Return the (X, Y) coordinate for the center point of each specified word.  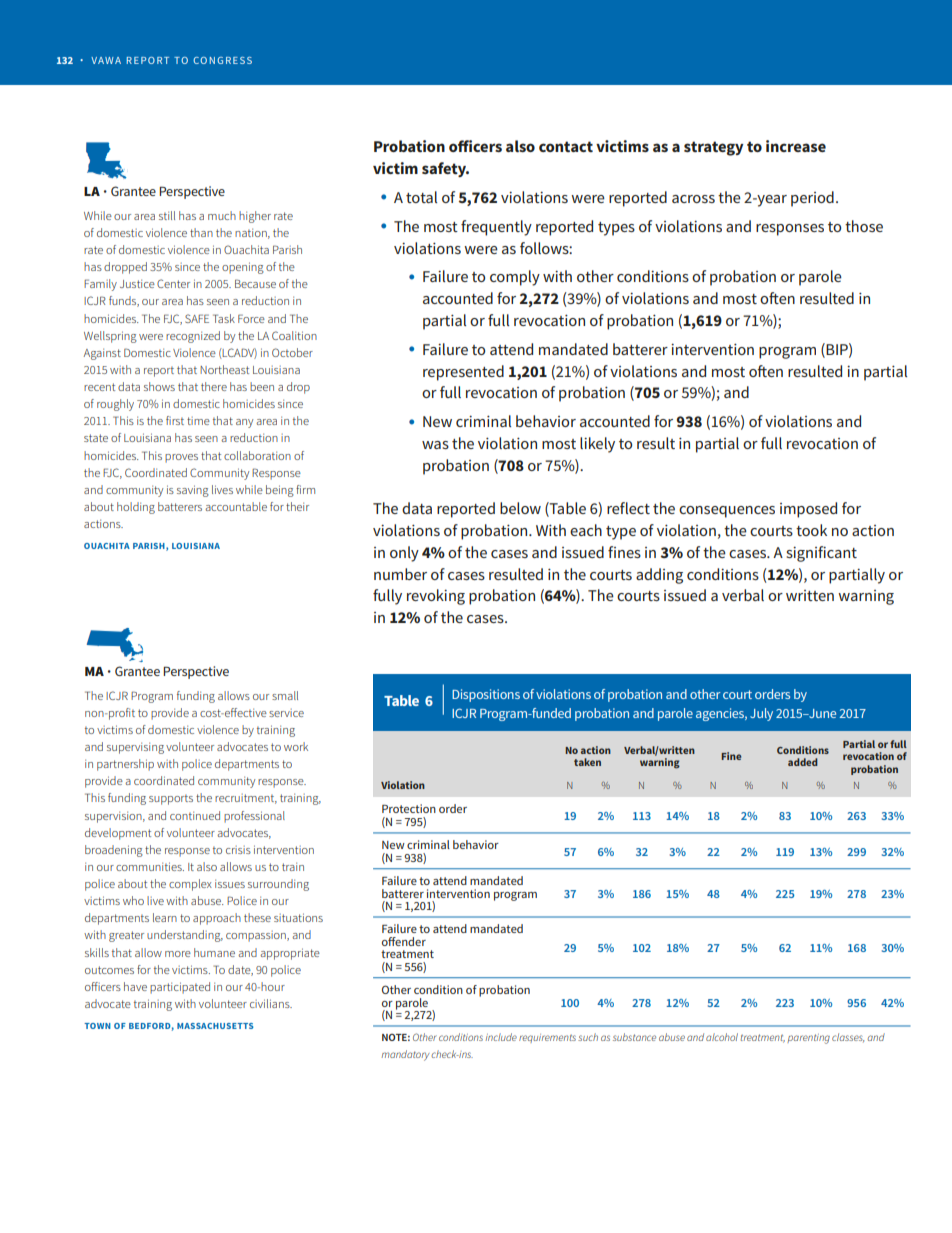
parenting (808, 1039)
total (421, 197)
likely (597, 445)
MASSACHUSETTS (215, 1026)
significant (822, 554)
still (167, 215)
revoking (436, 597)
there (214, 386)
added (803, 762)
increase (796, 146)
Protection (409, 808)
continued (195, 815)
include (501, 1037)
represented (463, 373)
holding (136, 508)
